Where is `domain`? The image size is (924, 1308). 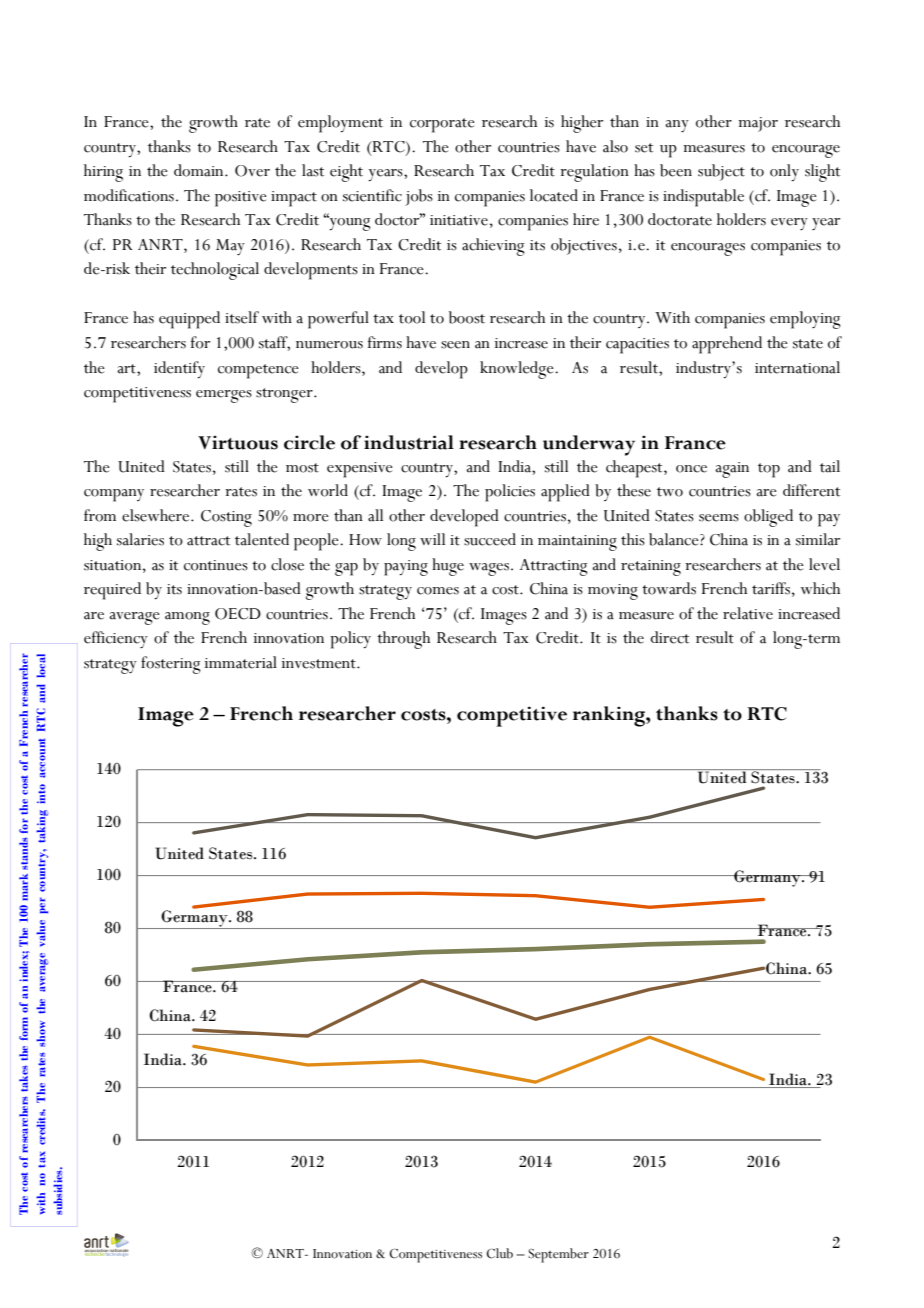
domain is located at coordinates (200, 170).
